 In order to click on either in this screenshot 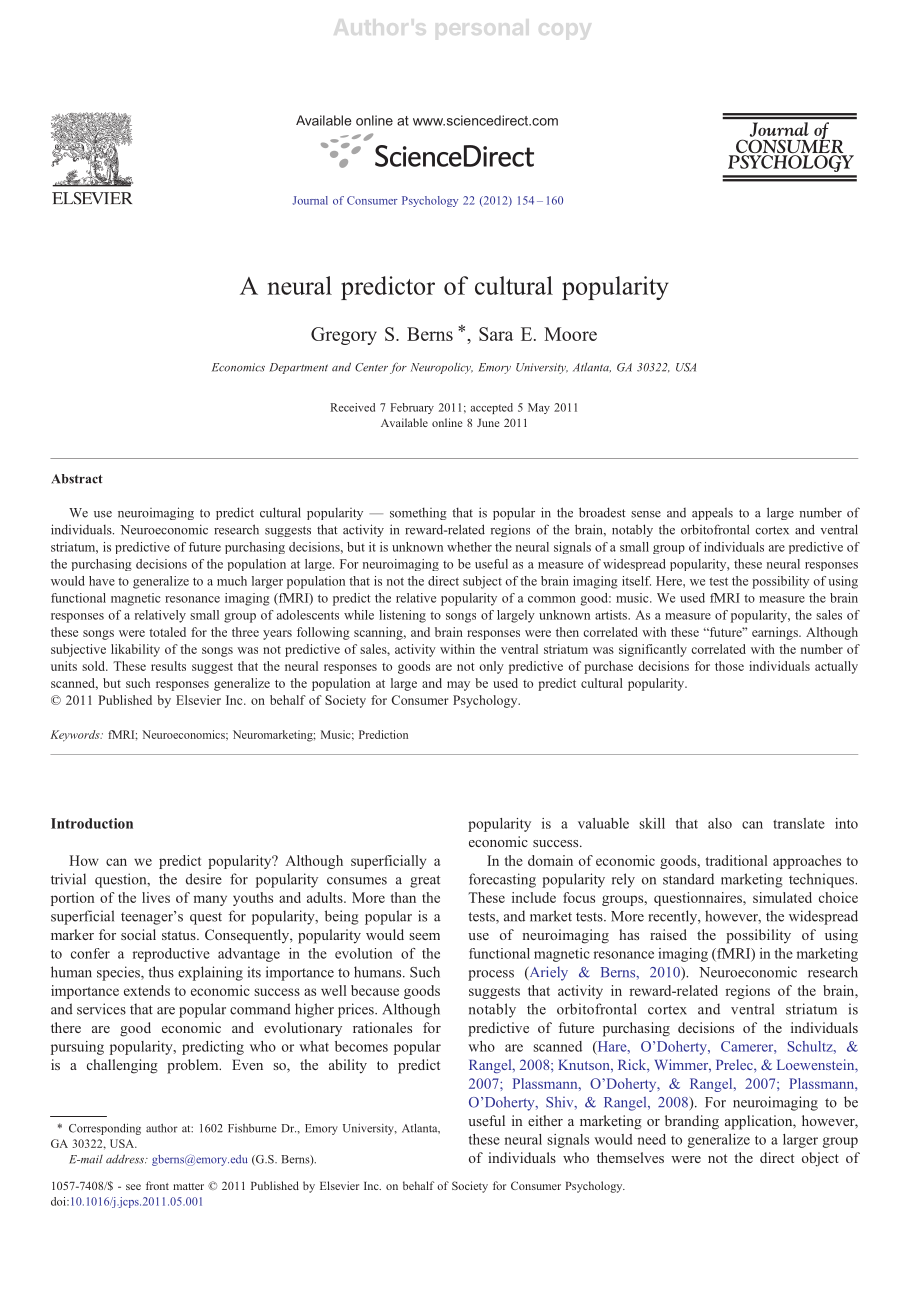, I will do `click(545, 1120)`.
